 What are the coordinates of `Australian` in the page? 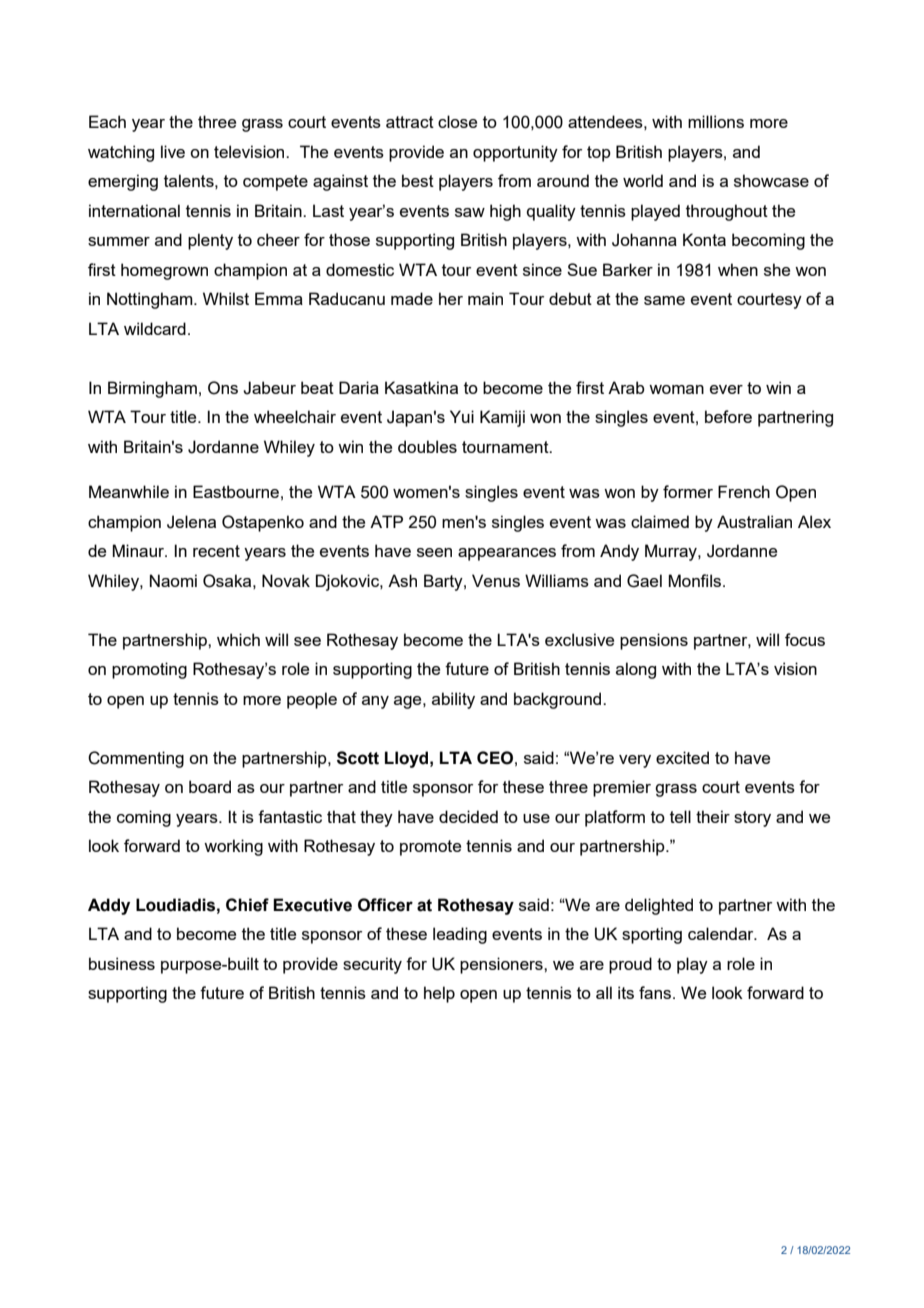 It's located at (754, 521).
